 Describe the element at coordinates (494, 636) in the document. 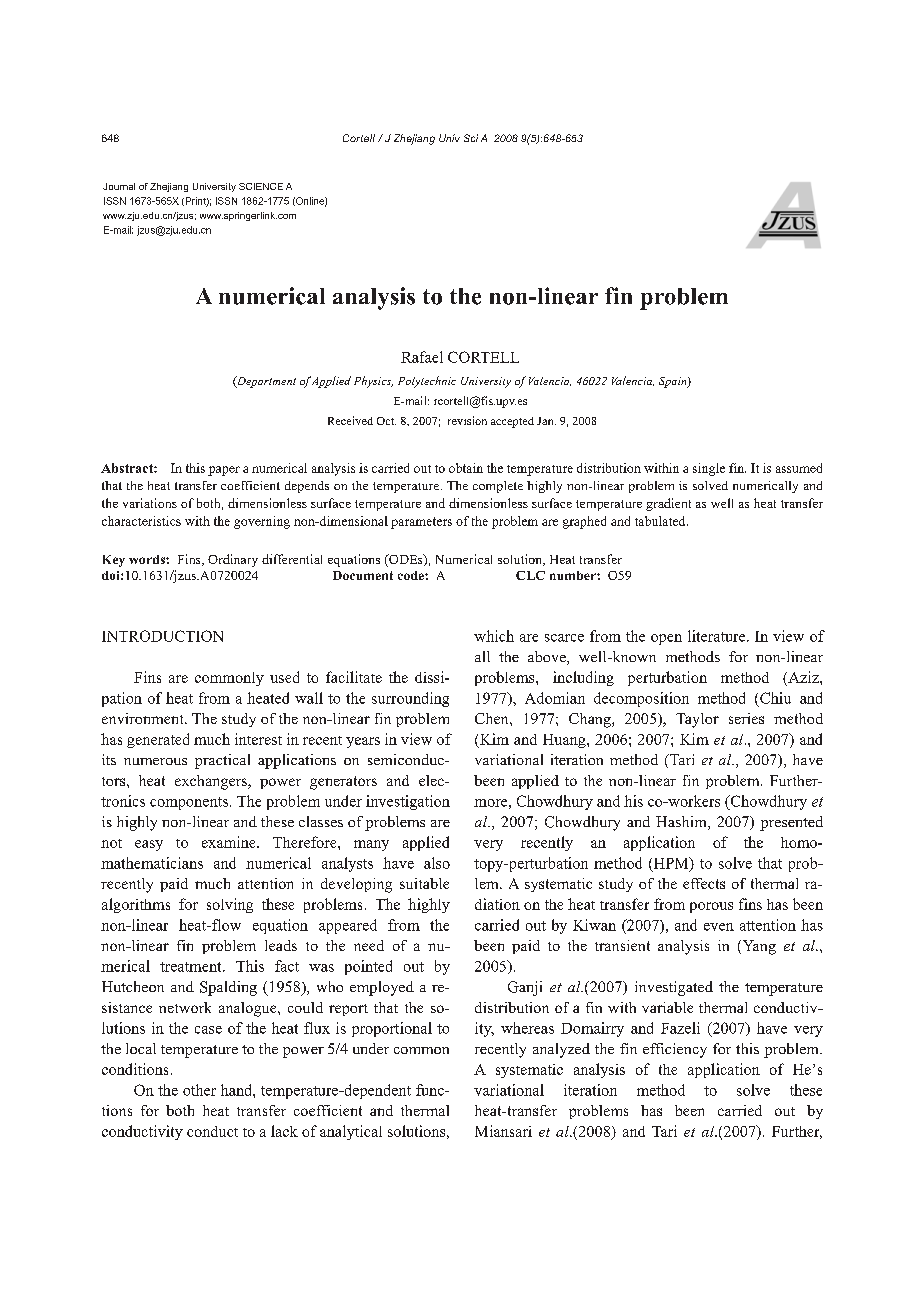

I see `which` at that location.
